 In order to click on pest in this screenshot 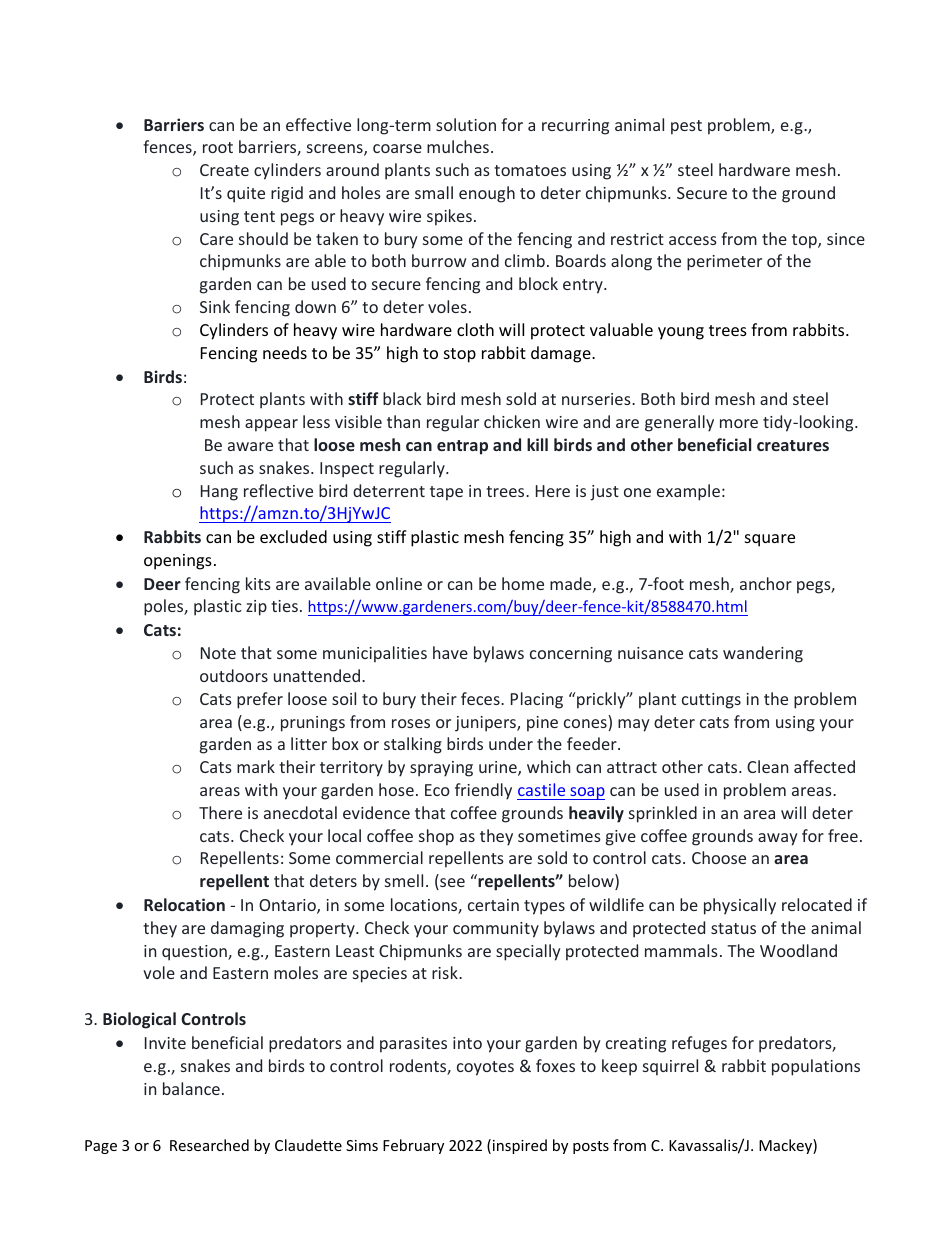, I will do `click(686, 127)`.
